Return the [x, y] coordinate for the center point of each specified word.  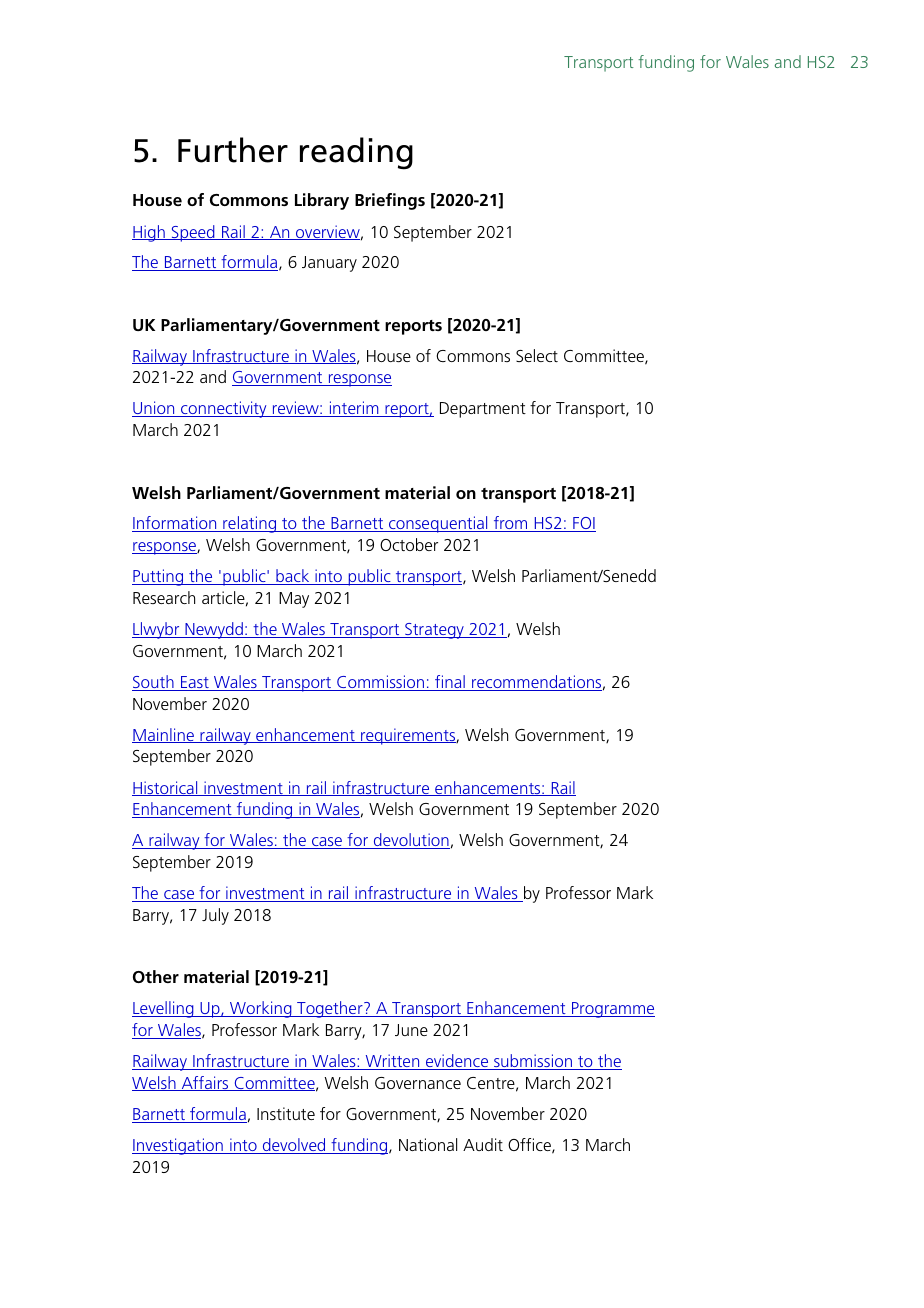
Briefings [390, 201]
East [195, 683]
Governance [418, 1083]
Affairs [205, 1083]
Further [233, 150]
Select [537, 355]
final [450, 683]
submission [533, 1062]
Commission [381, 683]
